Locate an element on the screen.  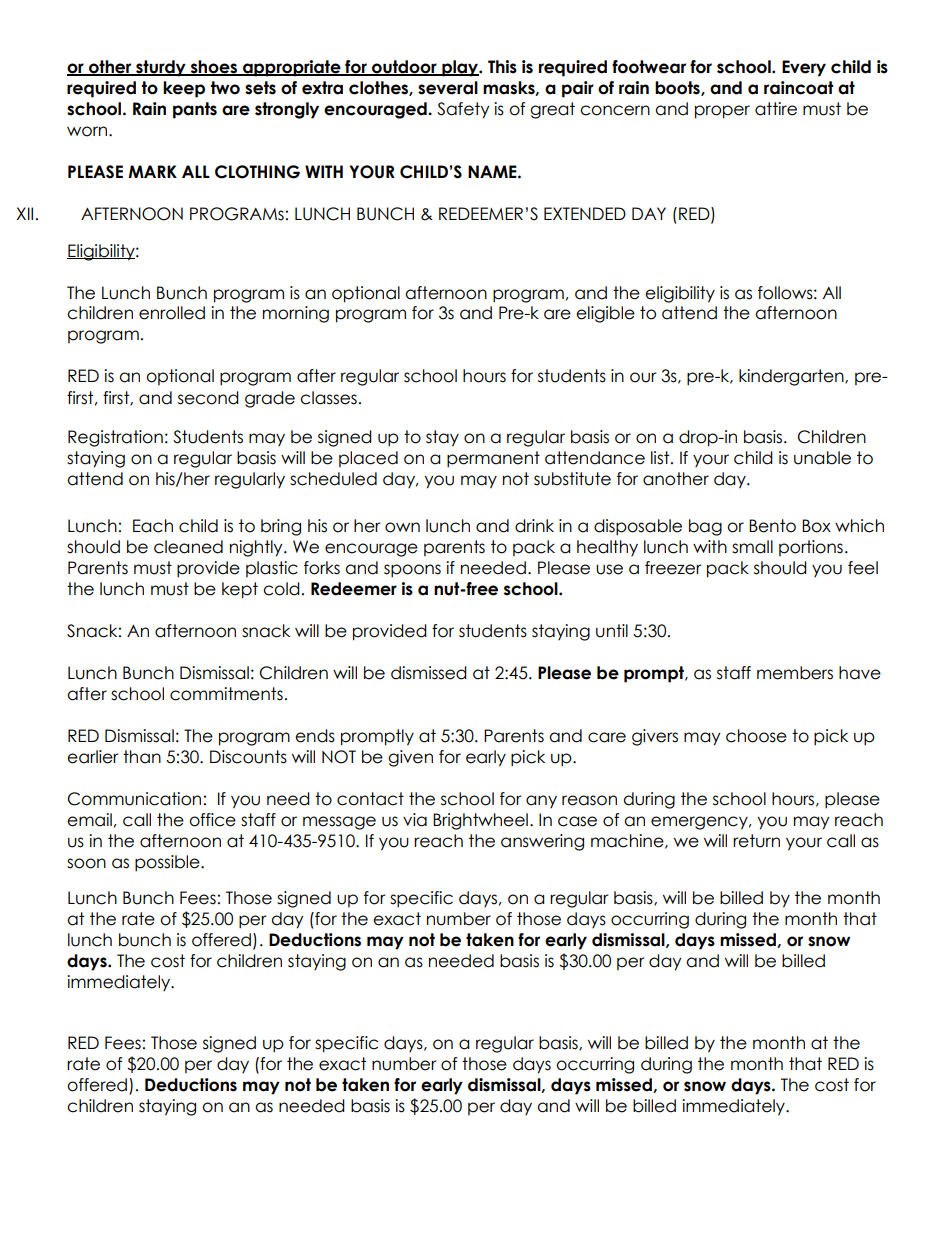
email is located at coordinates (89, 820).
